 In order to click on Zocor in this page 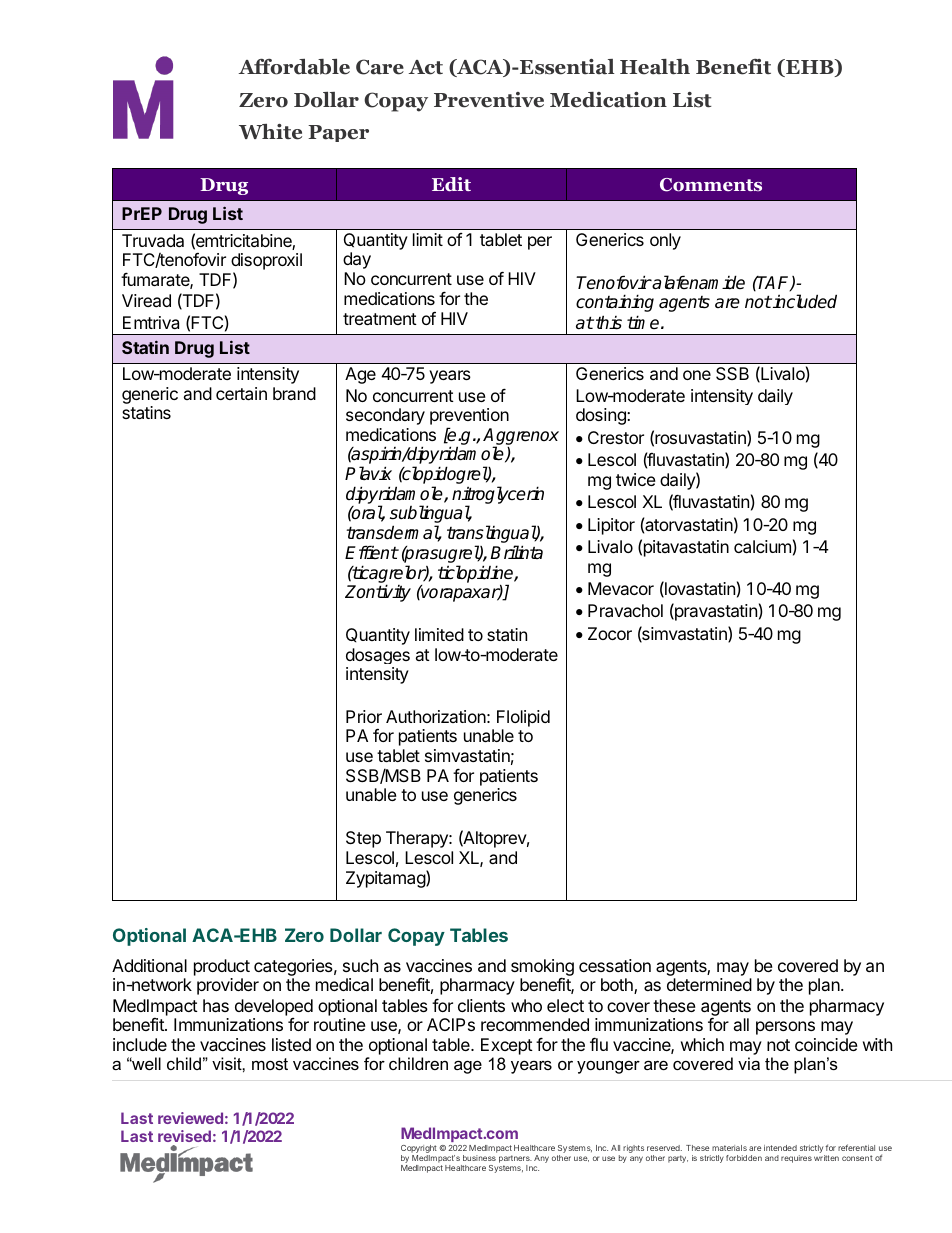, I will do `click(610, 633)`.
